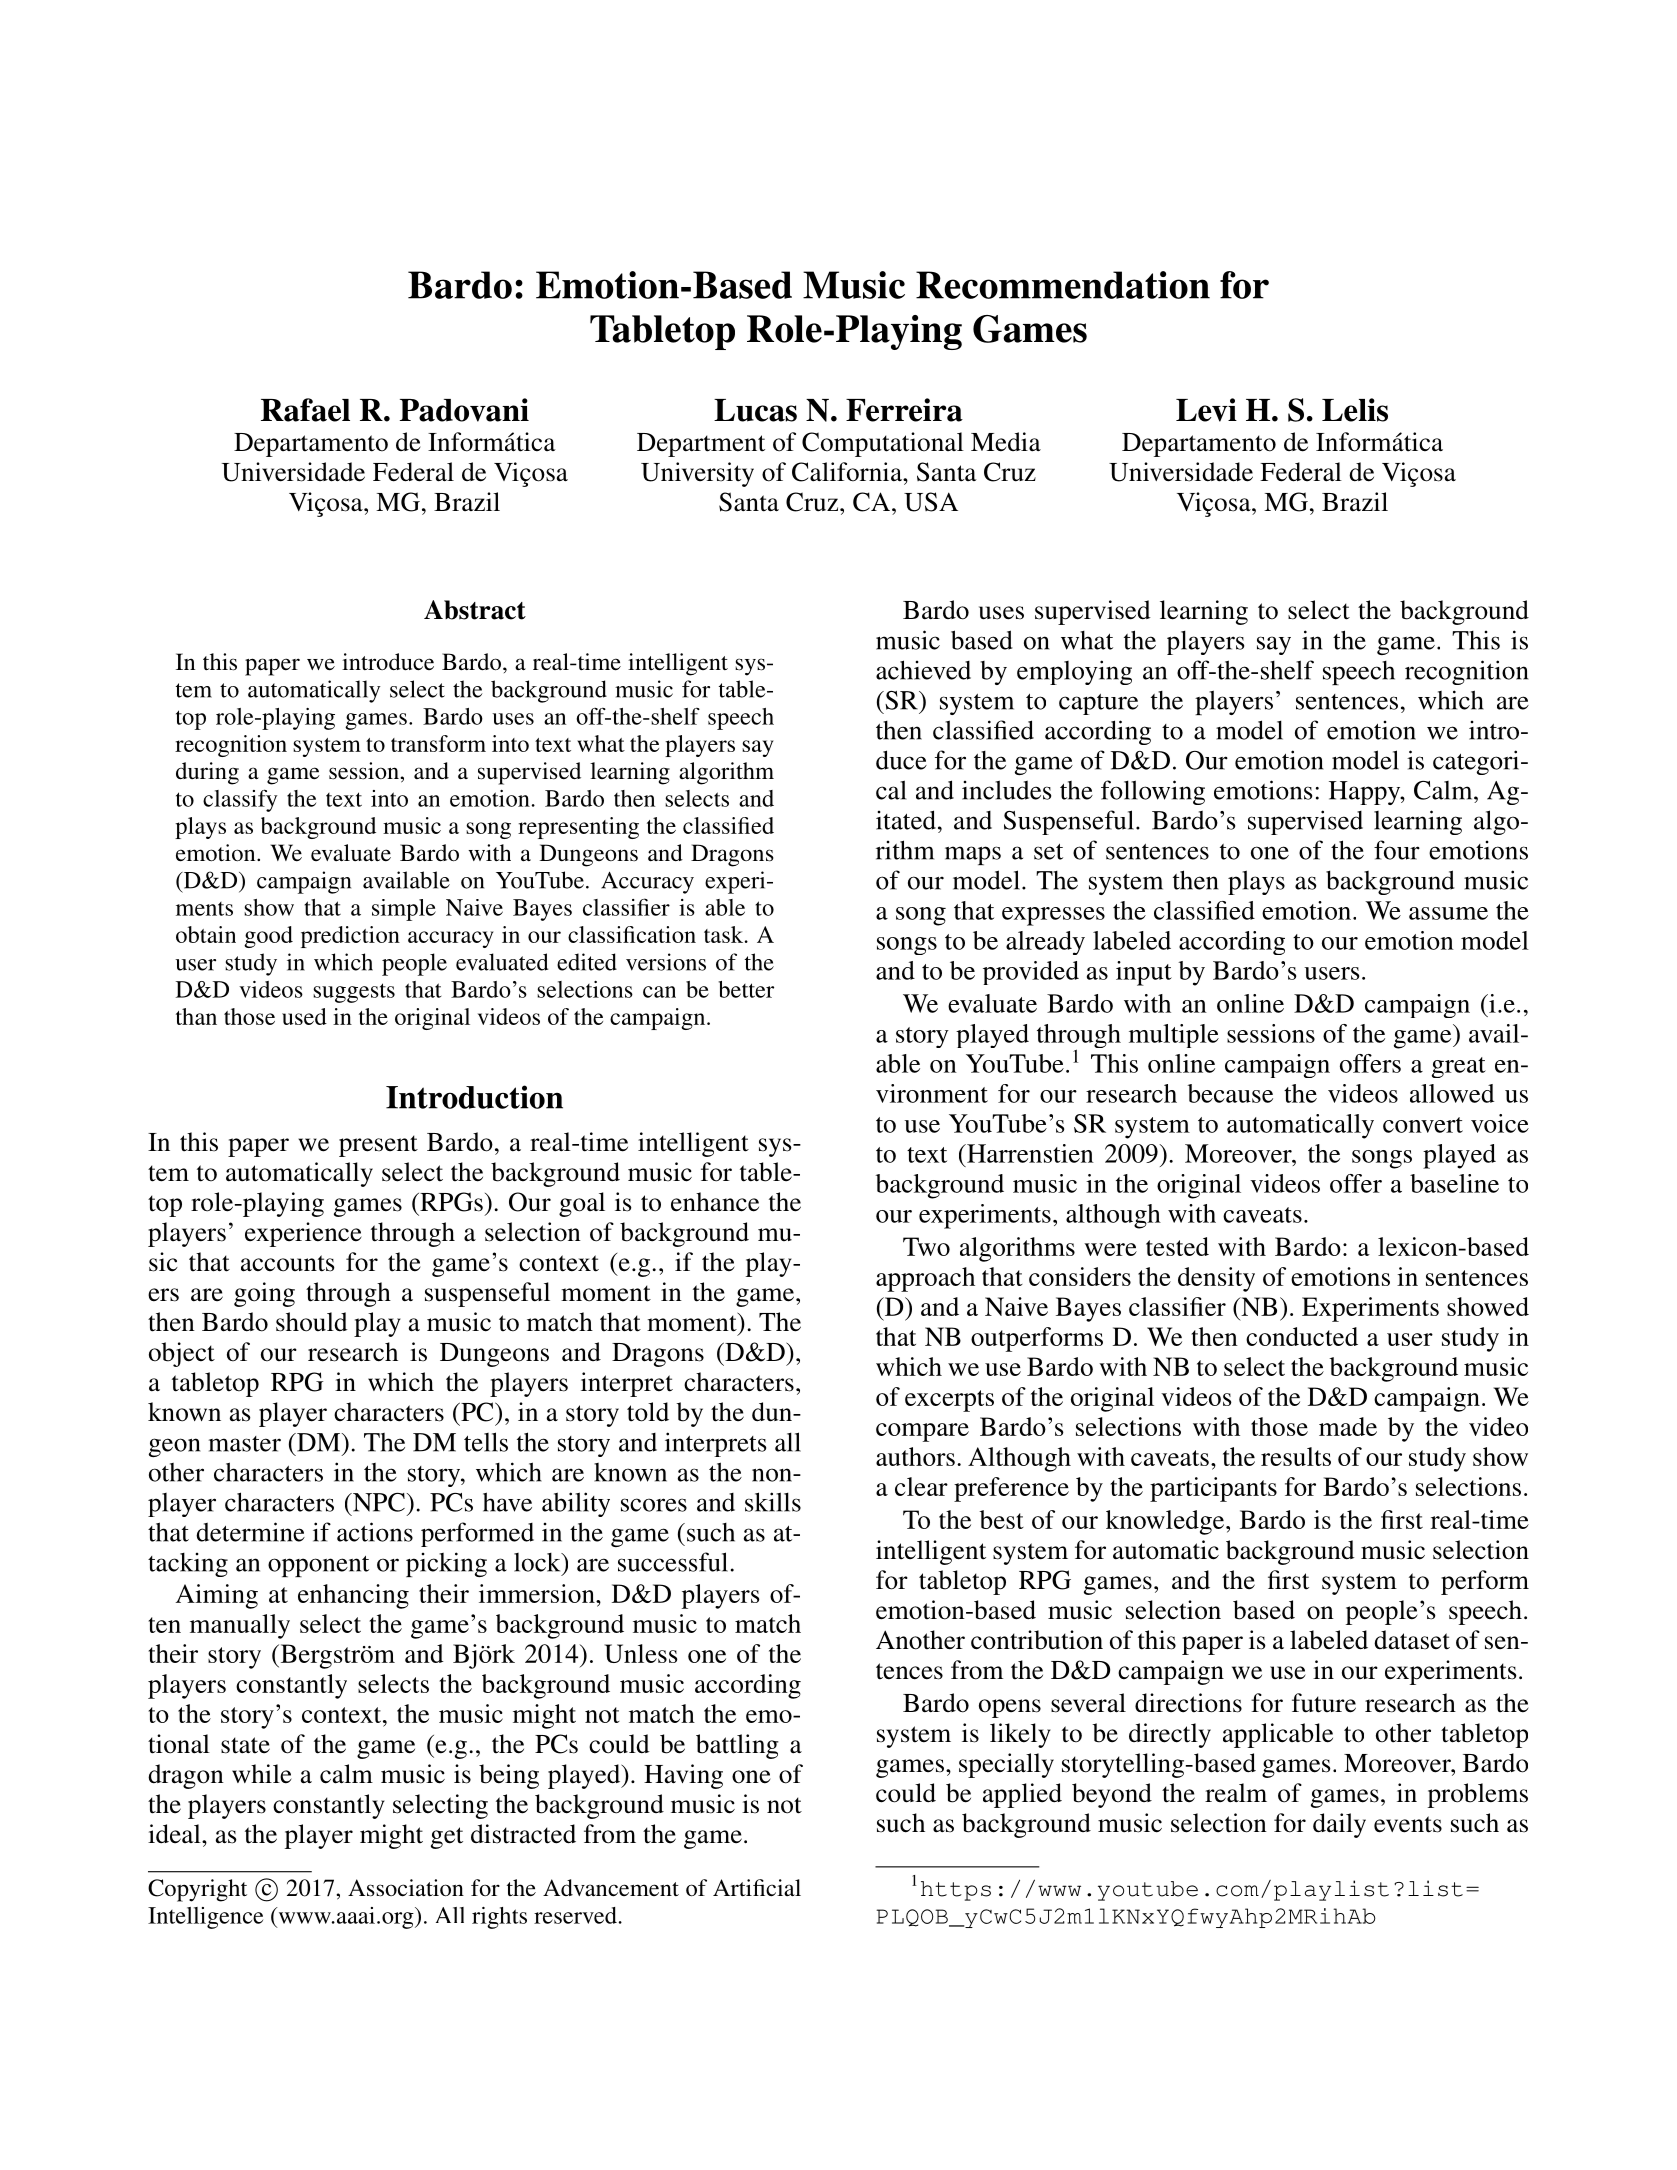 The width and height of the page is (1677, 2170). I want to click on four, so click(1397, 850).
